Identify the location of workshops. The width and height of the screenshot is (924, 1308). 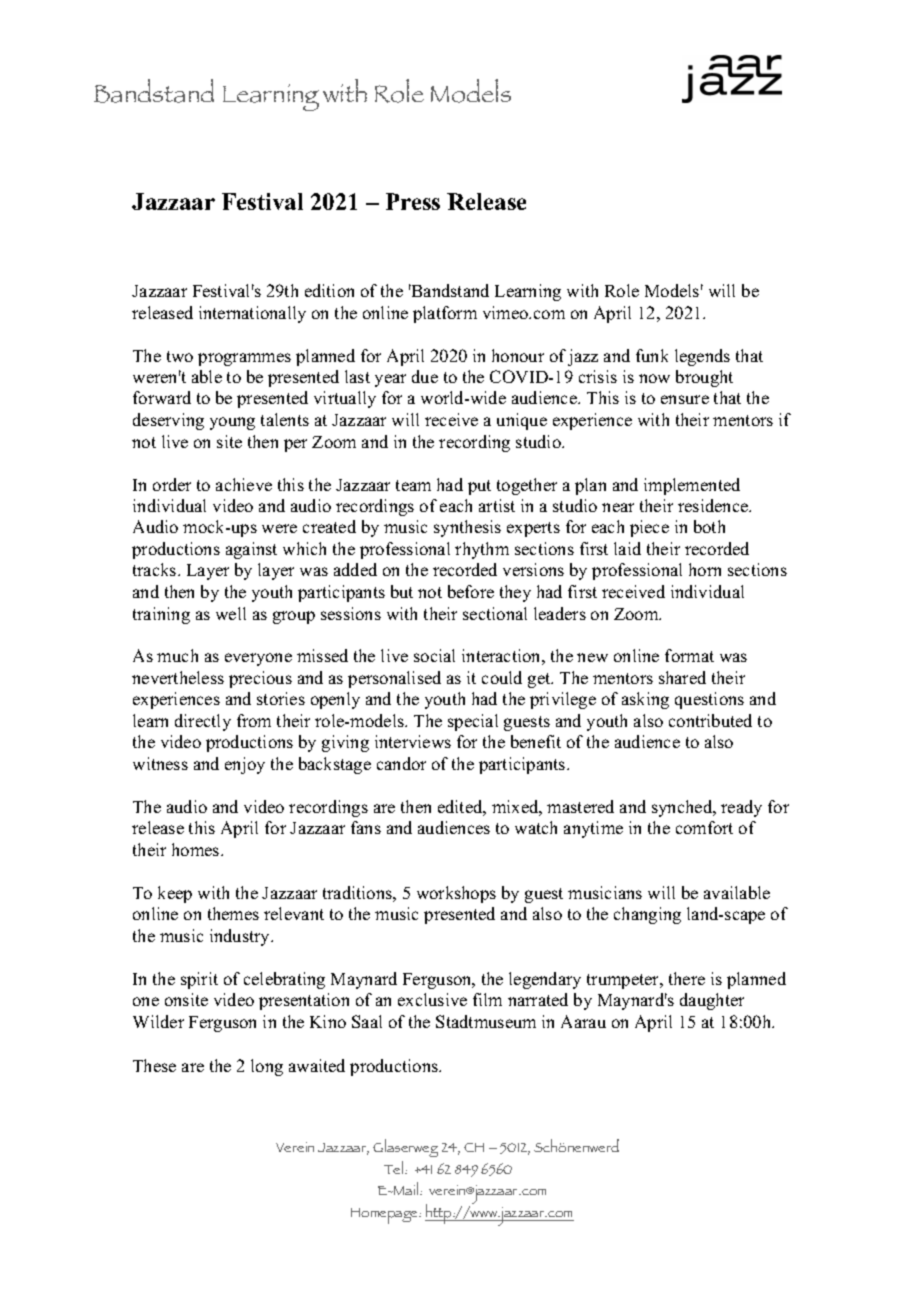
(456, 894).
